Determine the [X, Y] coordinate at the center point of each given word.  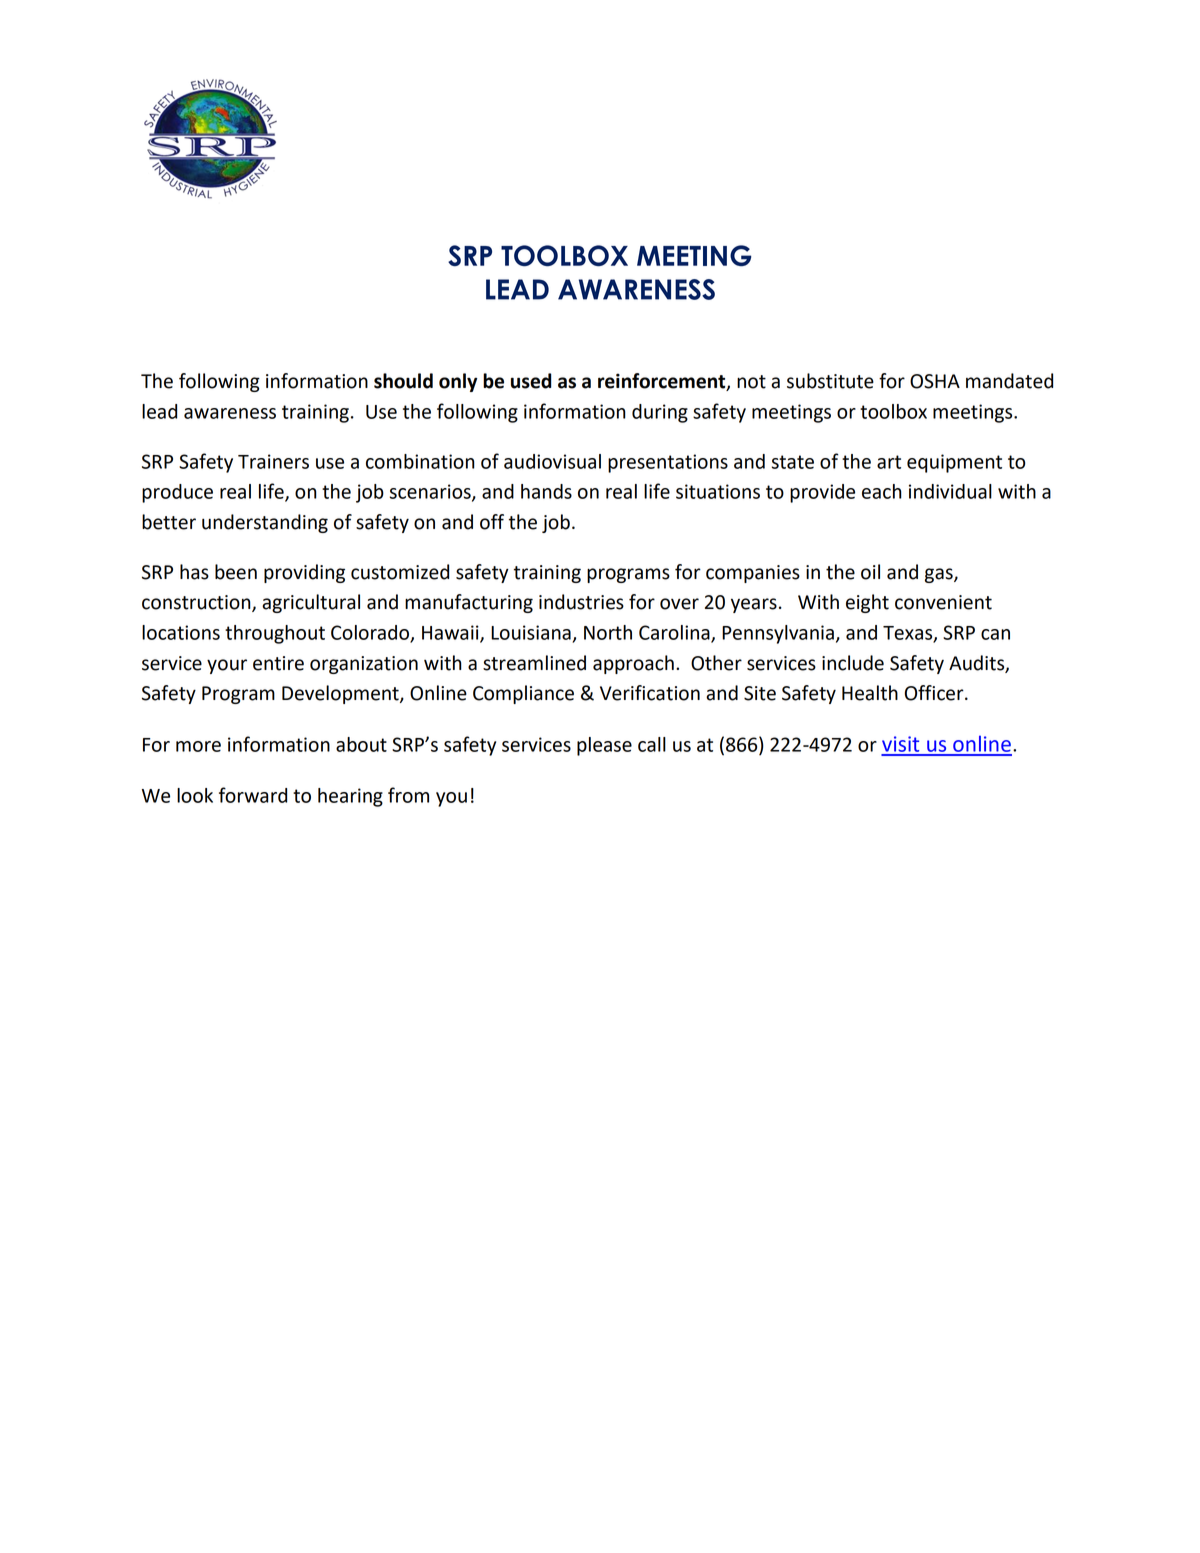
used [531, 381]
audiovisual [552, 461]
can [995, 634]
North [608, 632]
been [236, 572]
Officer [935, 693]
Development [341, 694]
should [403, 381]
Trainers [273, 461]
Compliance [523, 694]
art [889, 462]
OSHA [935, 381]
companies [753, 574]
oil [870, 572]
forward [253, 795]
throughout [275, 634]
